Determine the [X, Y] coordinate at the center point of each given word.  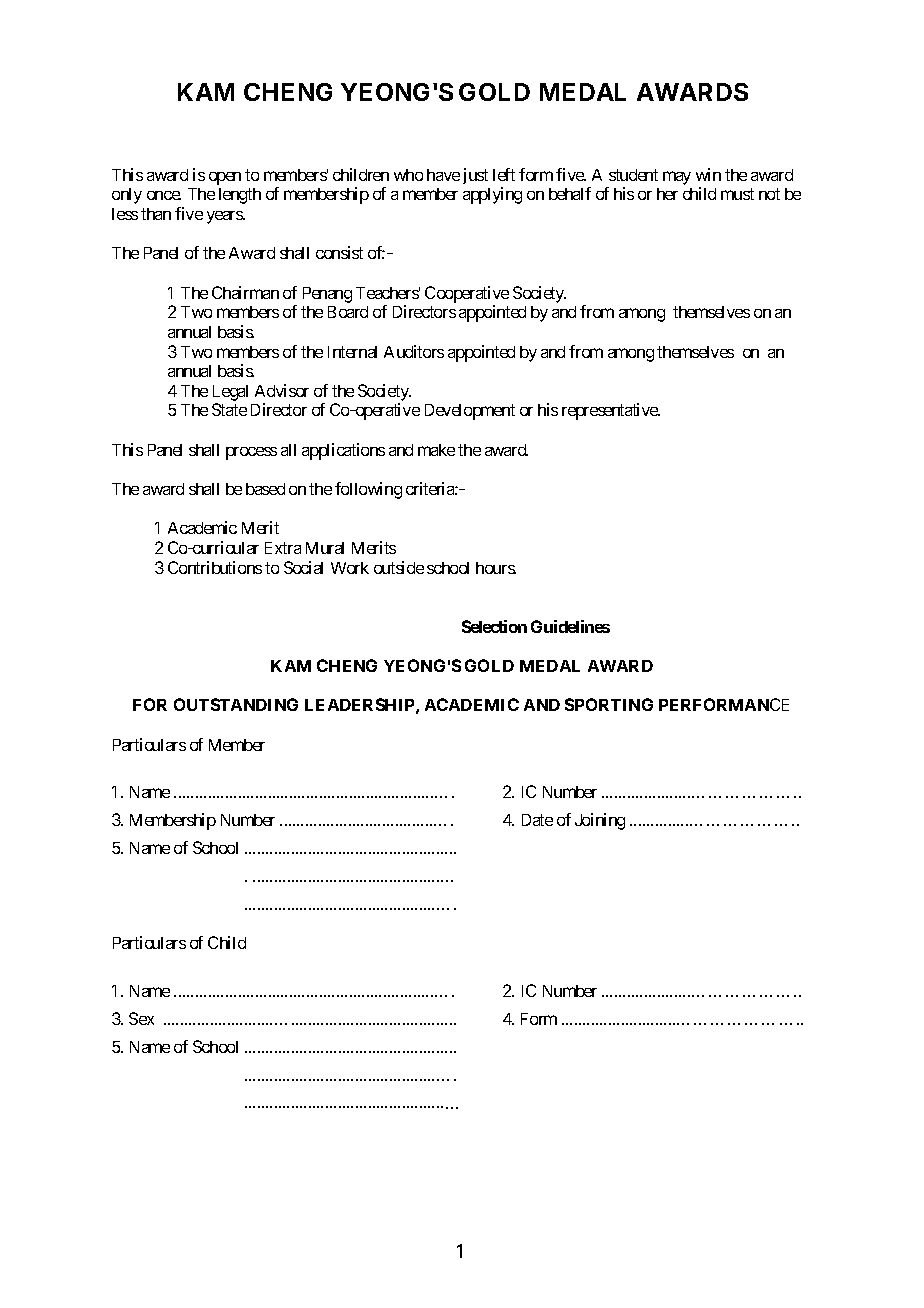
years [225, 217]
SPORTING [609, 704]
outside [399, 567]
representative [611, 411]
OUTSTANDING [236, 704]
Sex [141, 1018]
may [677, 178]
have [443, 175]
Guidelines [570, 626]
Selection [494, 626]
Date [537, 820]
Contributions [215, 567]
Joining [600, 821]
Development [470, 412]
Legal [230, 394]
